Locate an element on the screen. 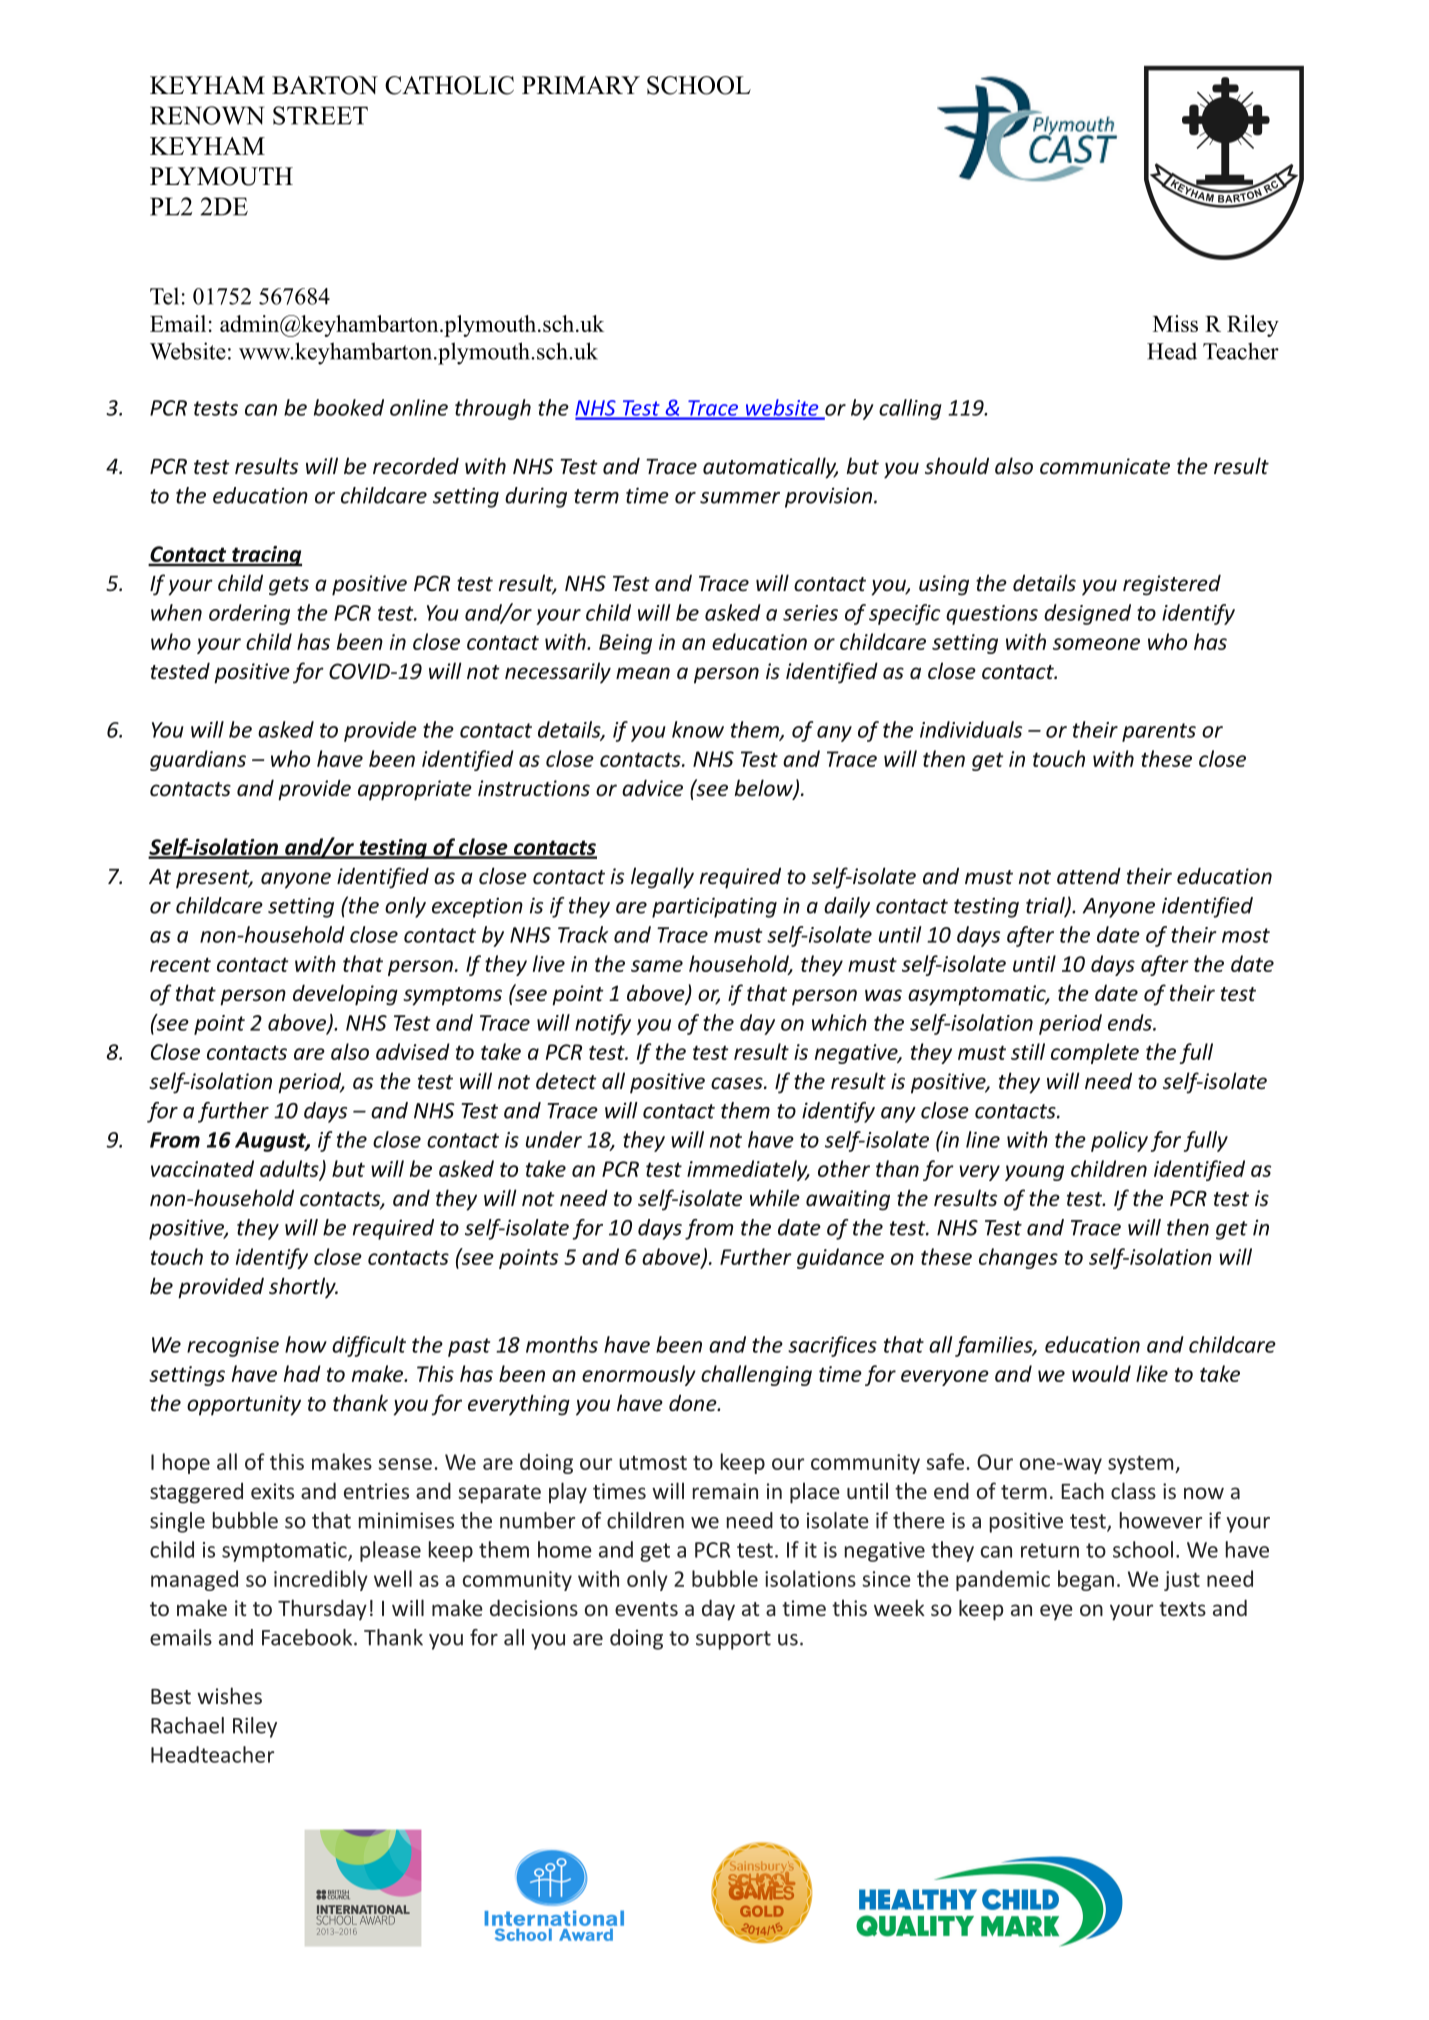 Image resolution: width=1429 pixels, height=2020 pixels. legally is located at coordinates (662, 878).
